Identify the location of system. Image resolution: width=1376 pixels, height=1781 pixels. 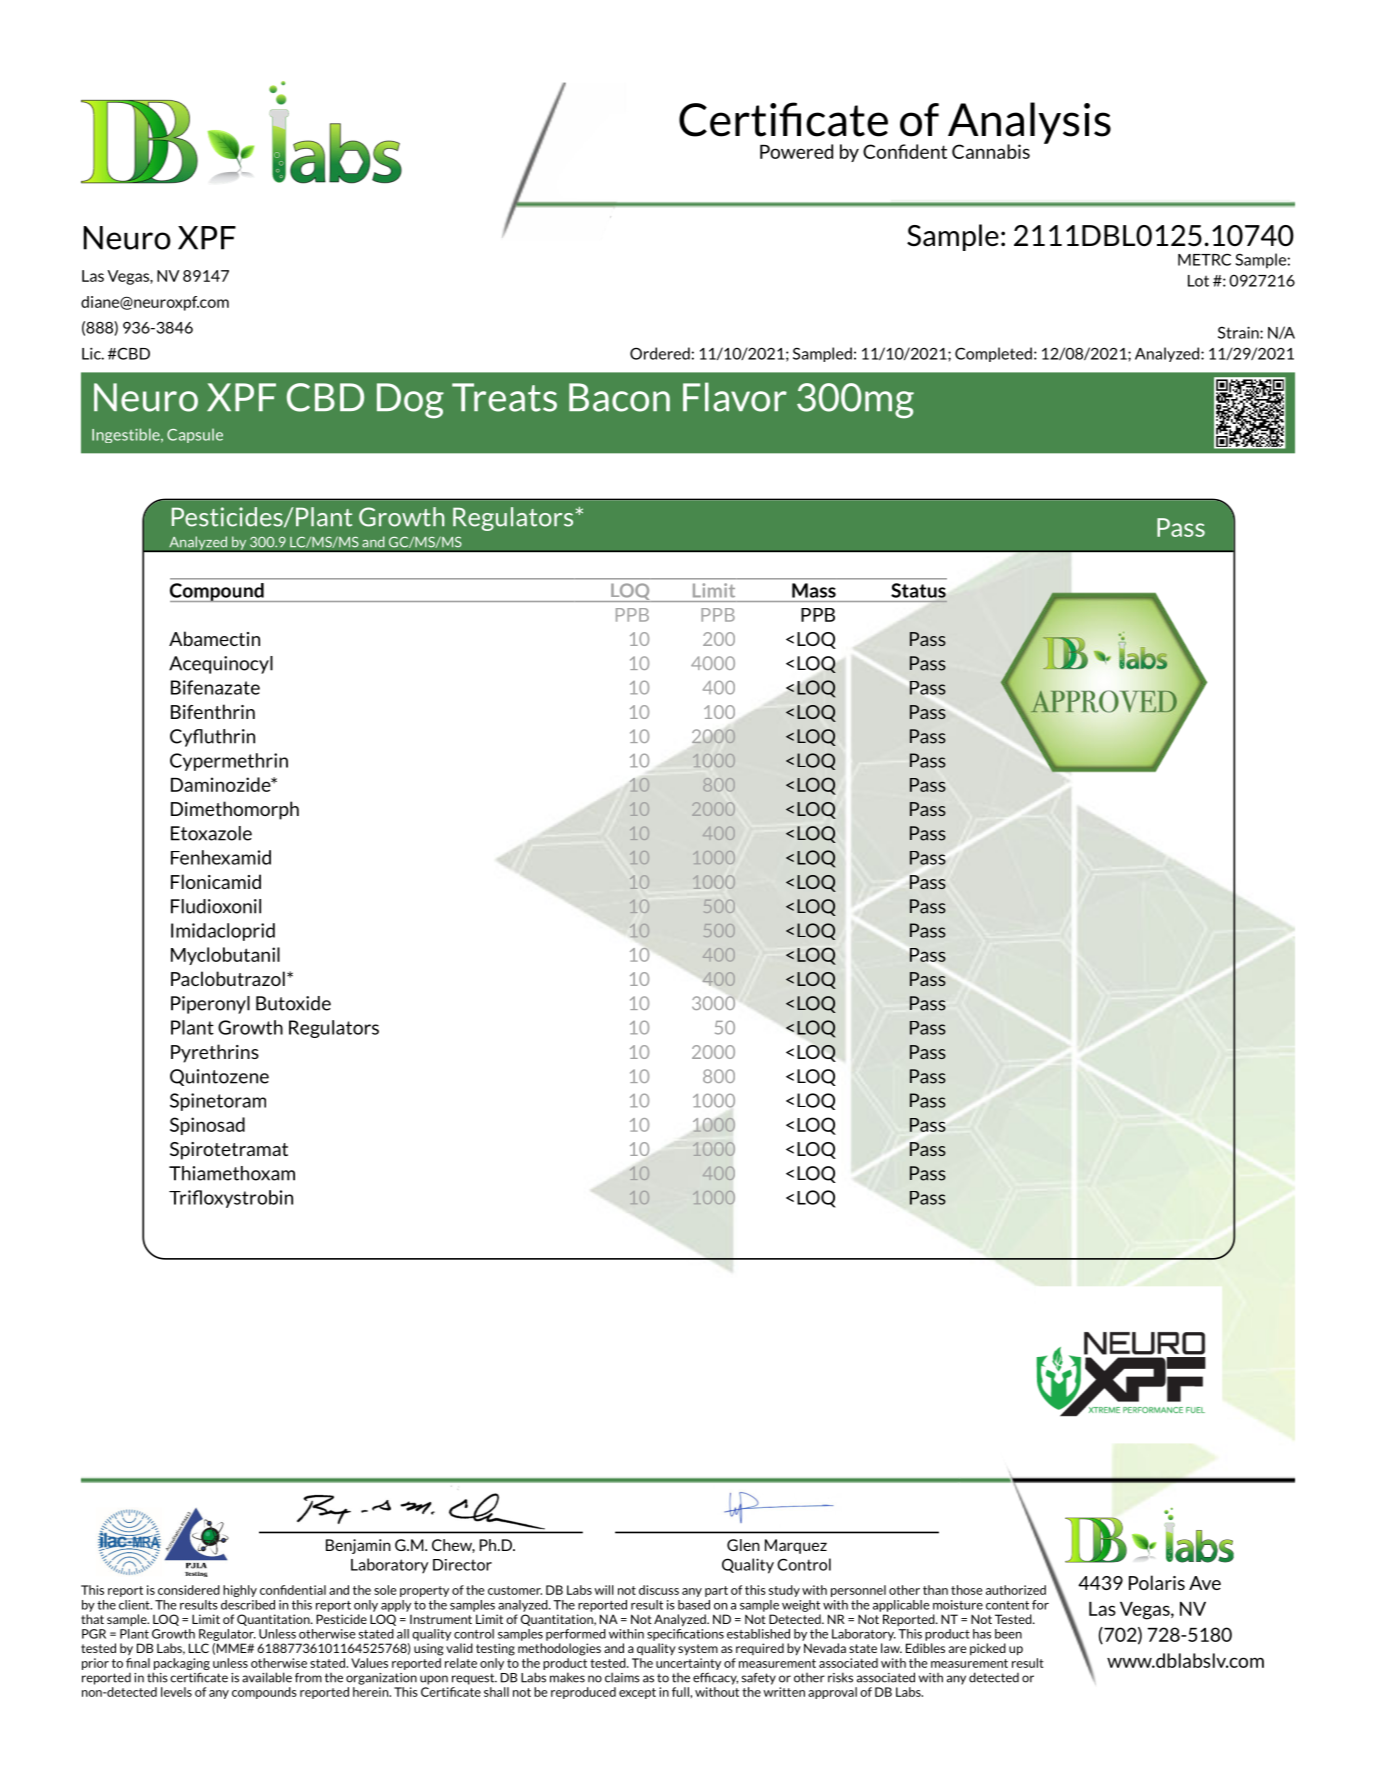
(698, 1649).
